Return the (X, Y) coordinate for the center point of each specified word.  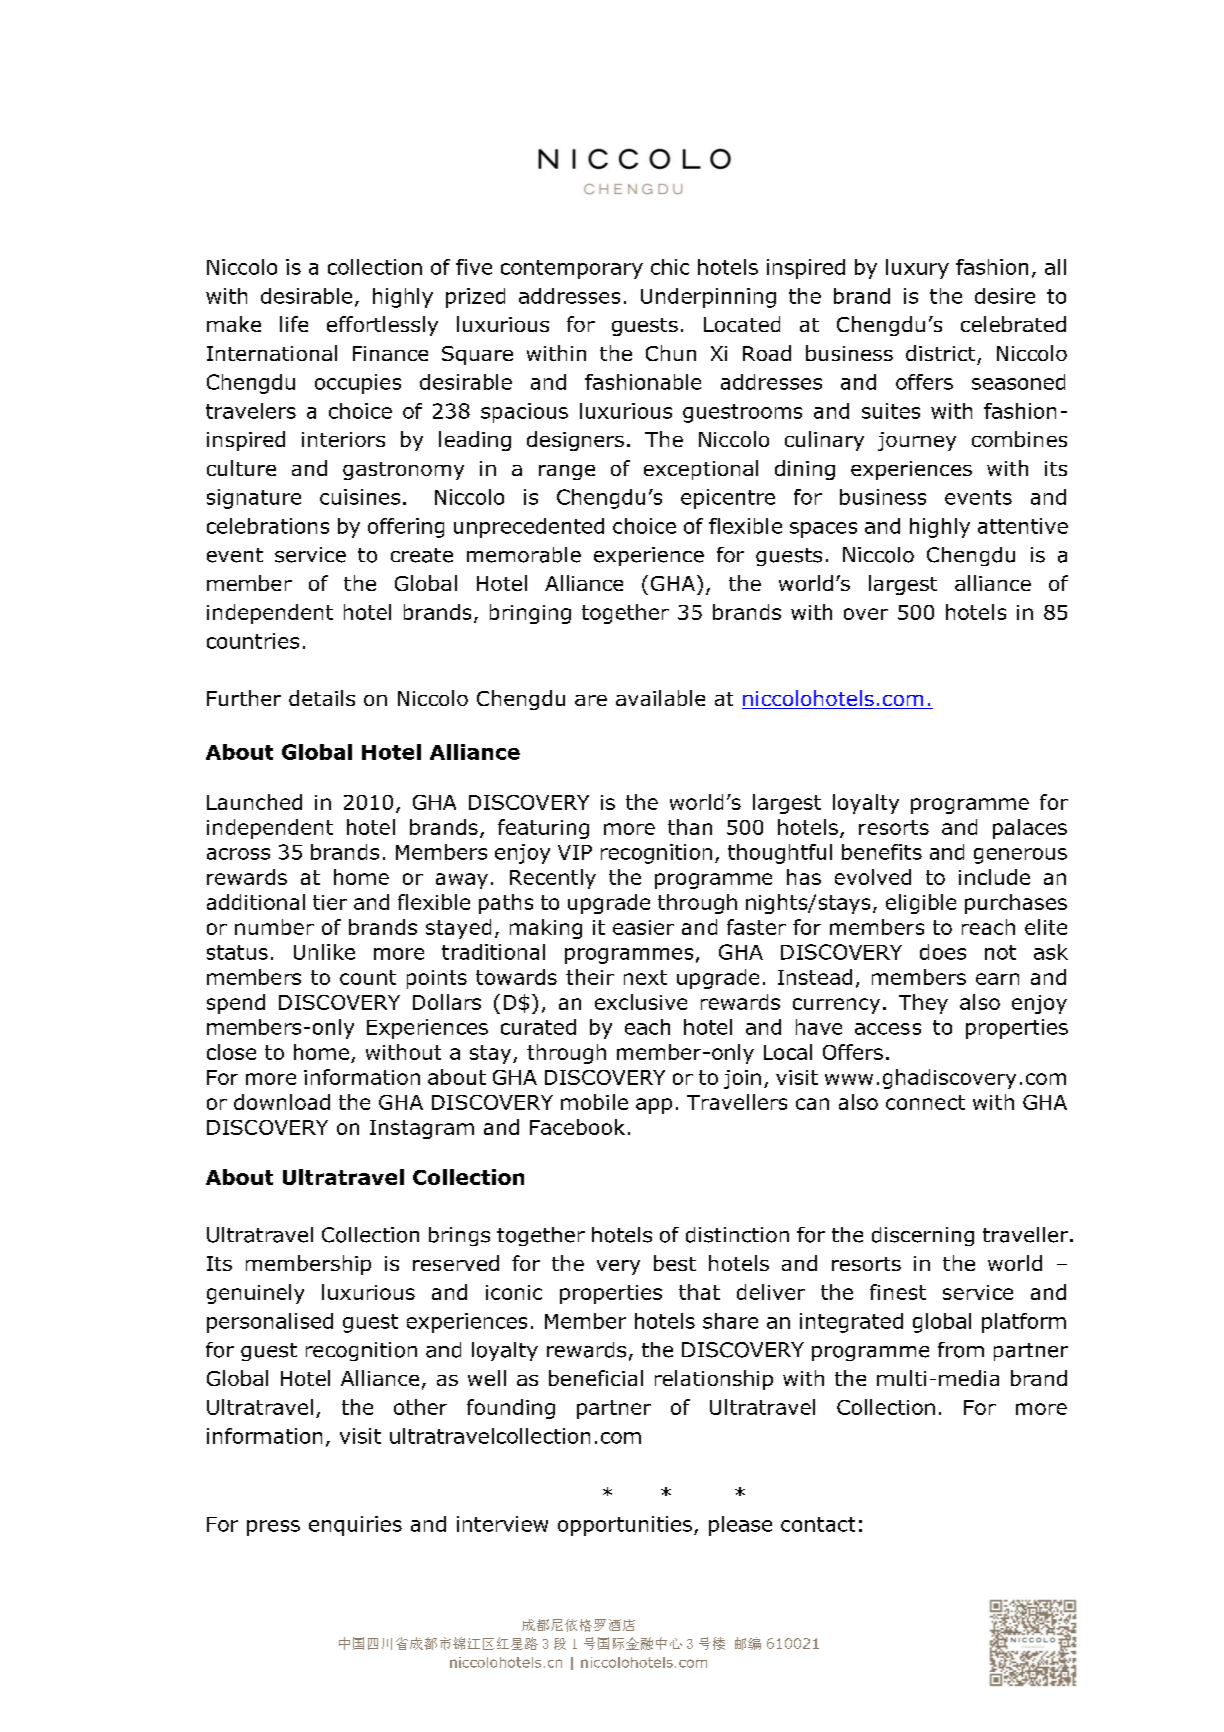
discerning (923, 1236)
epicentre (728, 499)
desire (1005, 296)
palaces (1030, 829)
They (923, 1004)
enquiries (355, 1526)
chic (670, 267)
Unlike (324, 952)
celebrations (268, 526)
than (690, 827)
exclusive (641, 1002)
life (294, 324)
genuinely (255, 1294)
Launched (254, 802)
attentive (1023, 526)
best (675, 1263)
